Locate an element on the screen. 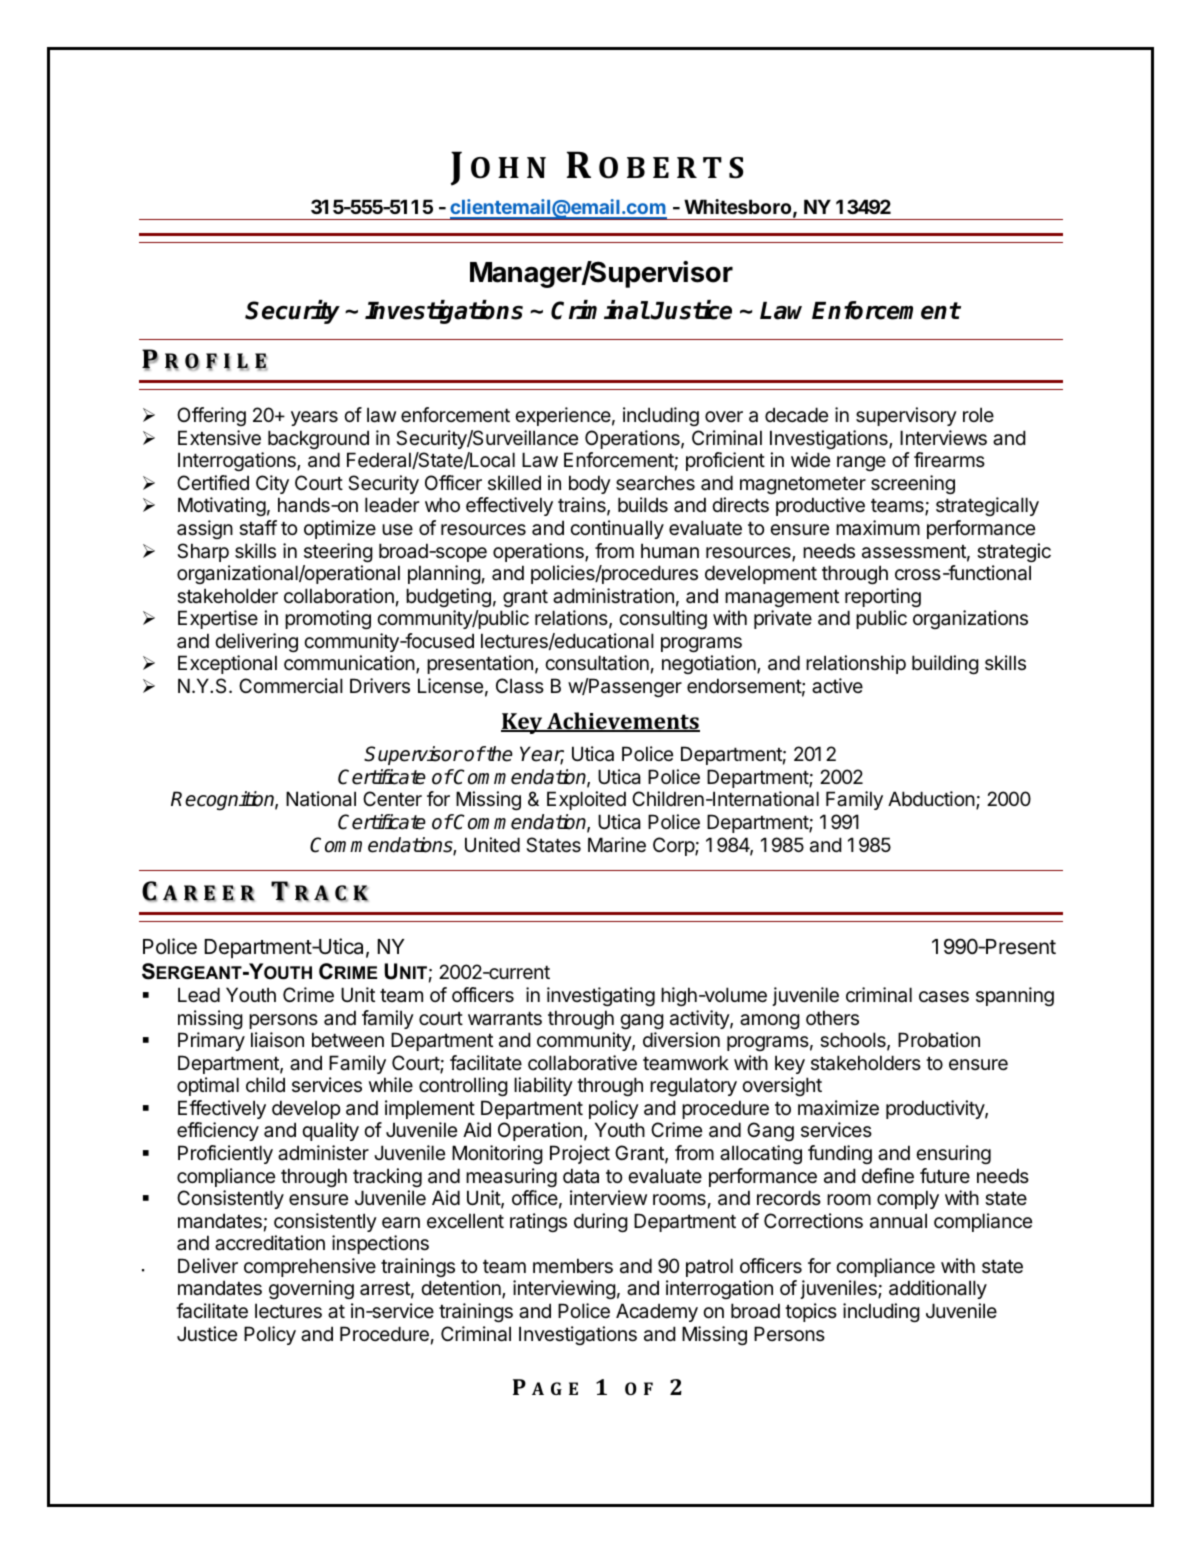 The height and width of the screenshot is (1554, 1201). body is located at coordinates (590, 484).
